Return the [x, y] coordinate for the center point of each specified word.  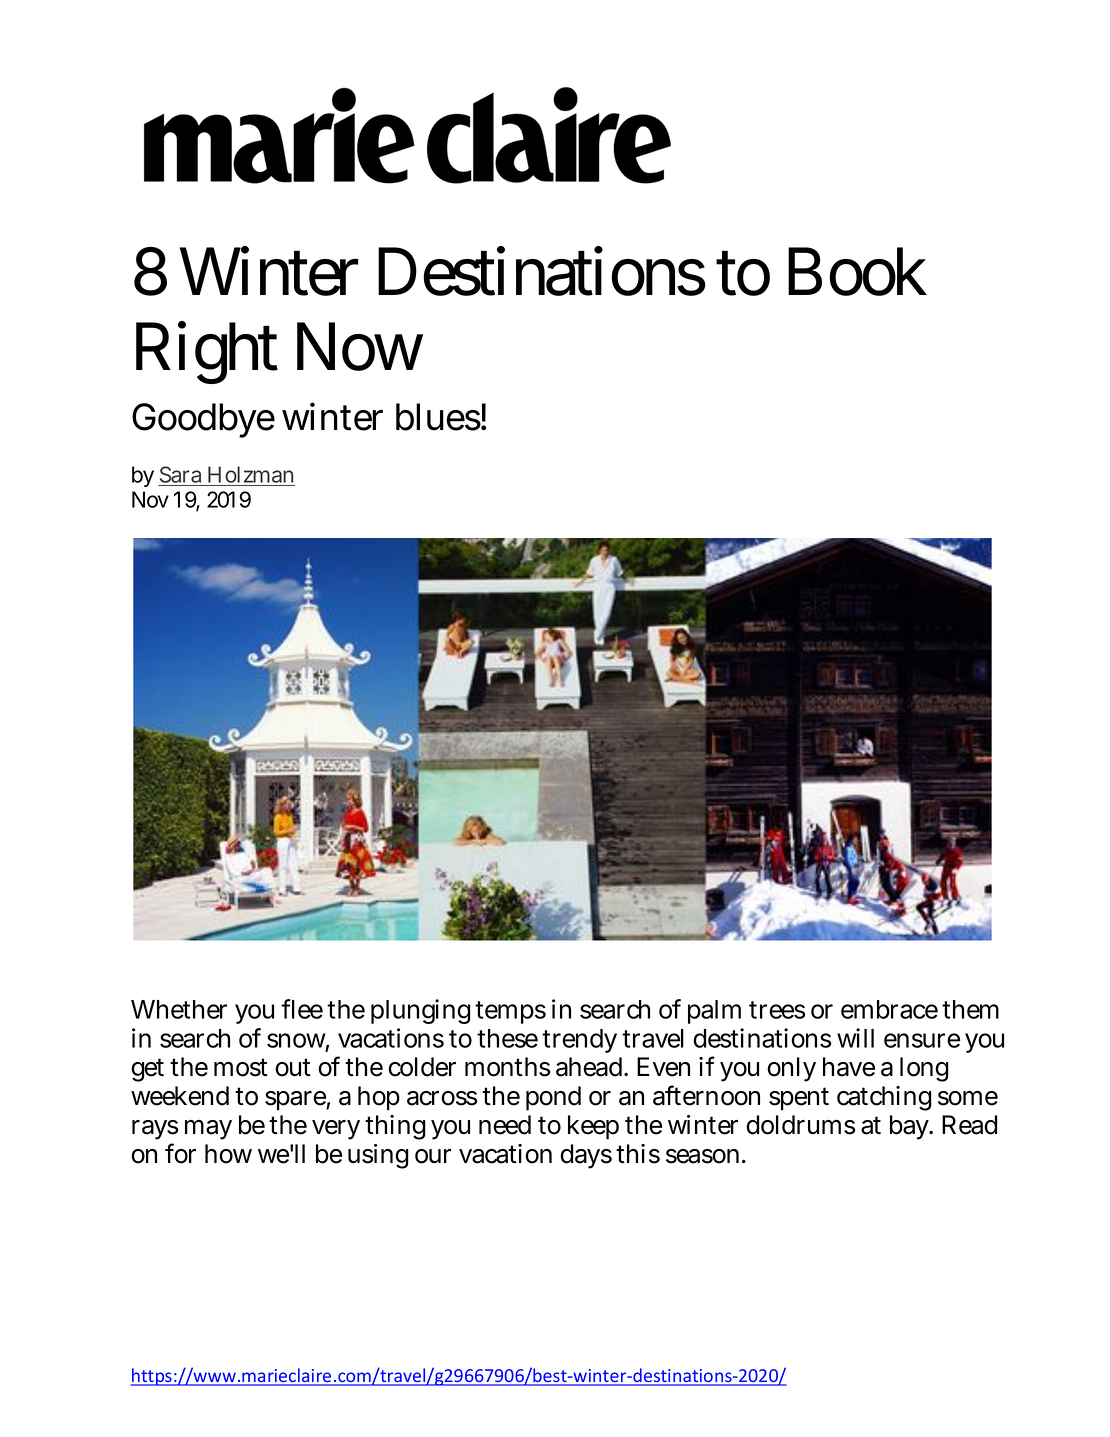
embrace [889, 1009]
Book [857, 272]
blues [439, 417]
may [208, 1130]
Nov [150, 499]
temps [510, 1012]
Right [207, 353]
